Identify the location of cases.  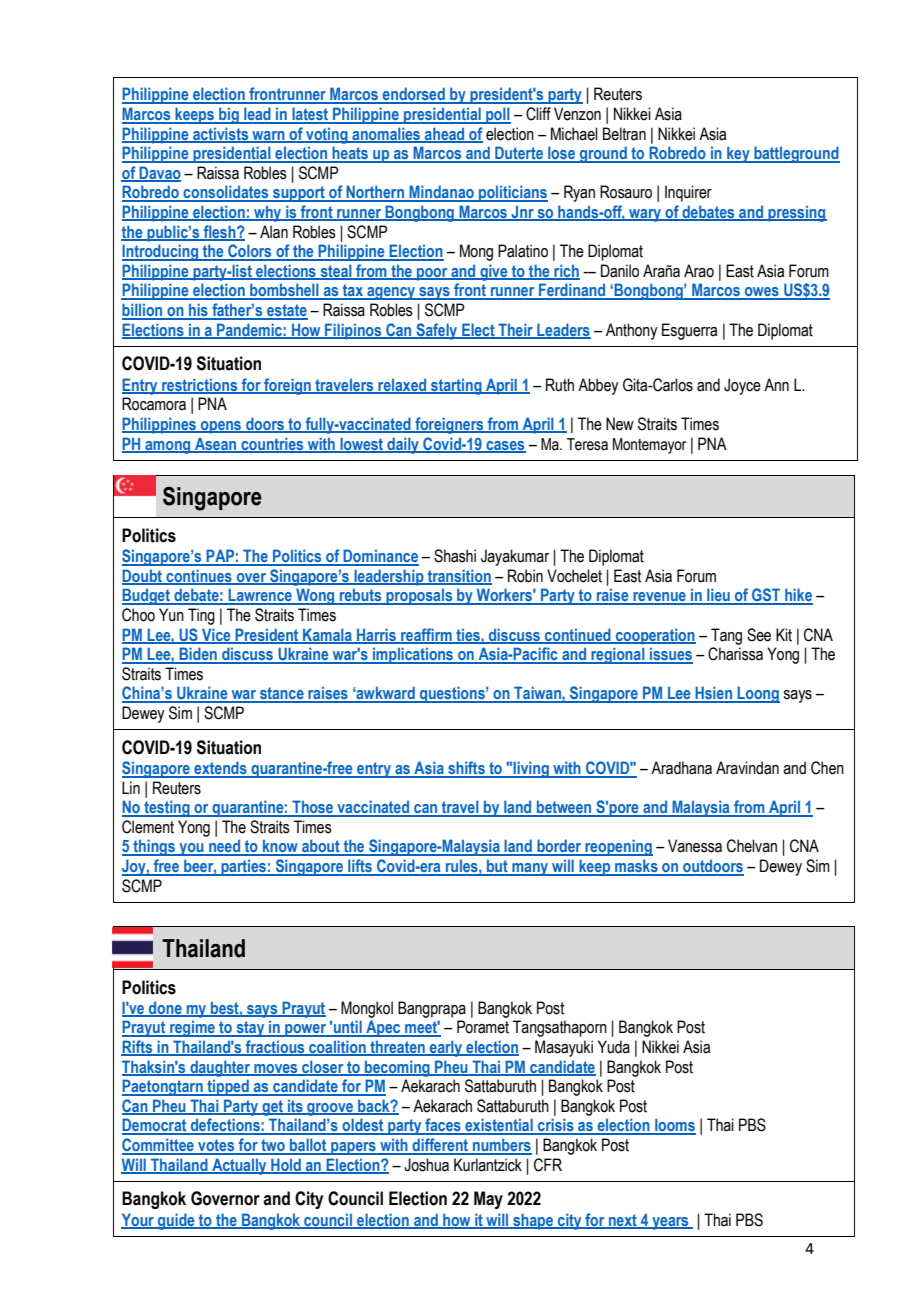
(505, 446).
